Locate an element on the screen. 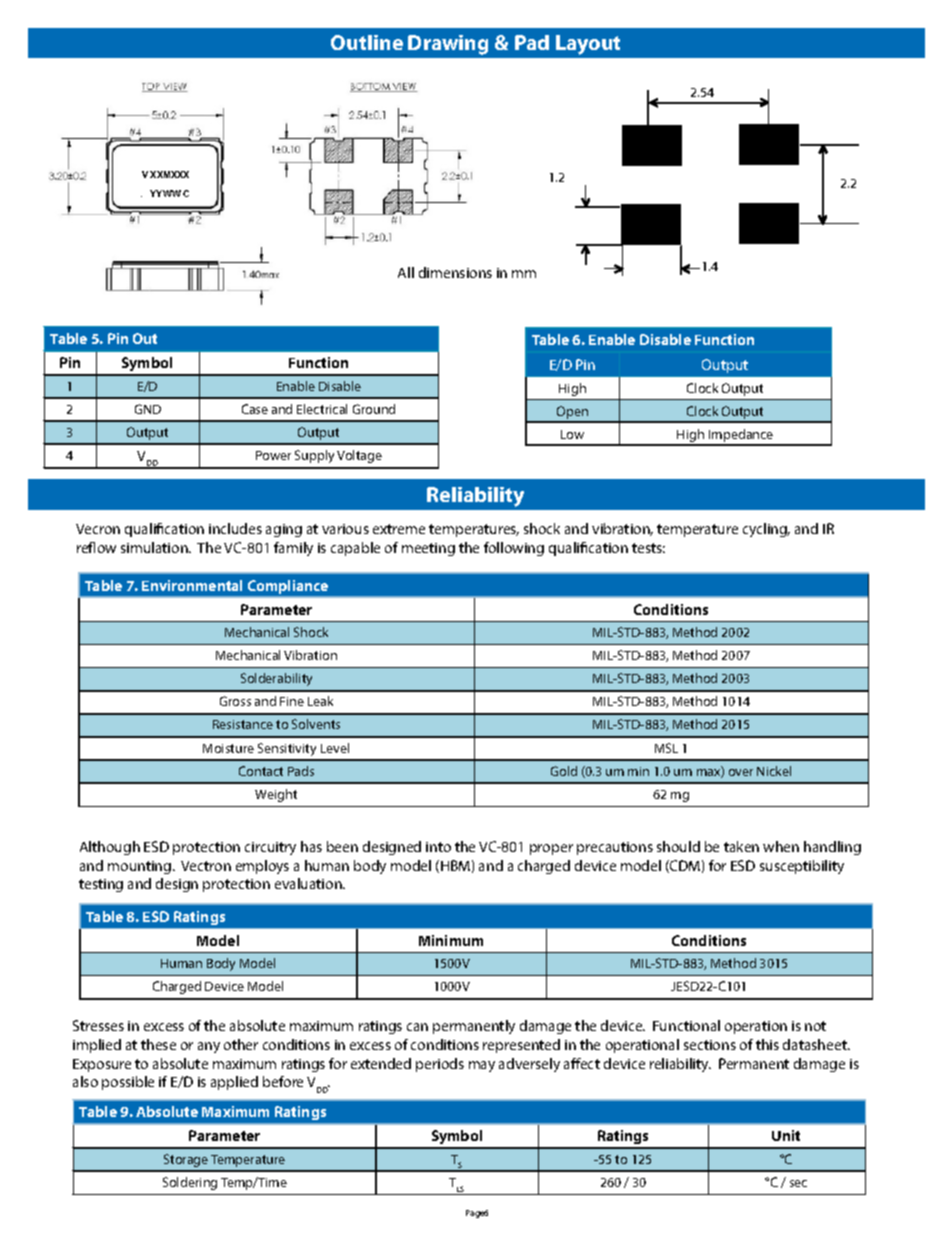 The height and width of the screenshot is (1233, 952). Drawing is located at coordinates (448, 45).
